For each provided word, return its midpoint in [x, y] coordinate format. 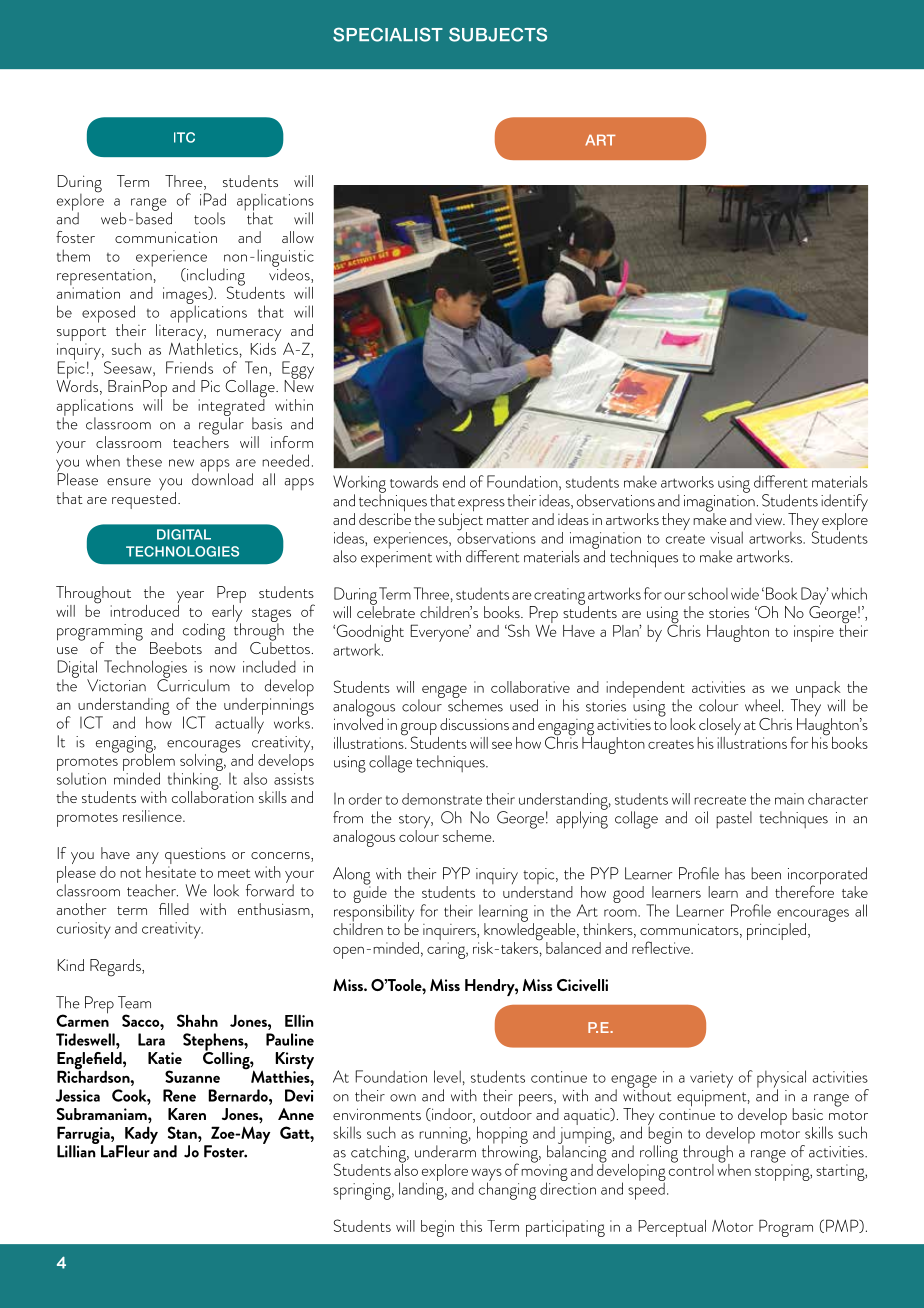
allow [298, 237]
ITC [184, 137]
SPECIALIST [388, 34]
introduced [144, 609]
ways [486, 1175]
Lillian [77, 1150]
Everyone [441, 633]
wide [745, 593]
